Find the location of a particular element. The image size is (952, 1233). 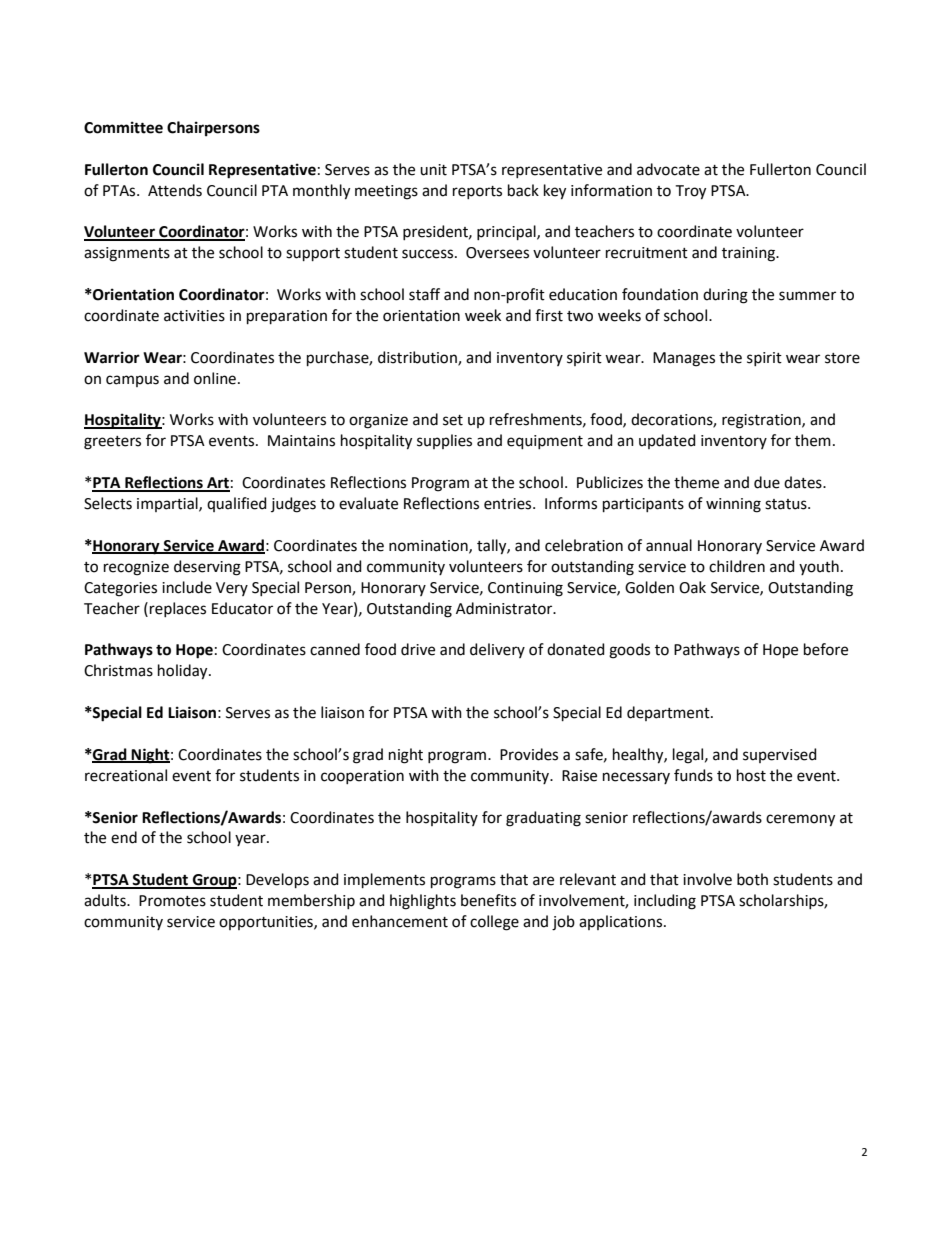

distribution is located at coordinates (418, 358).
